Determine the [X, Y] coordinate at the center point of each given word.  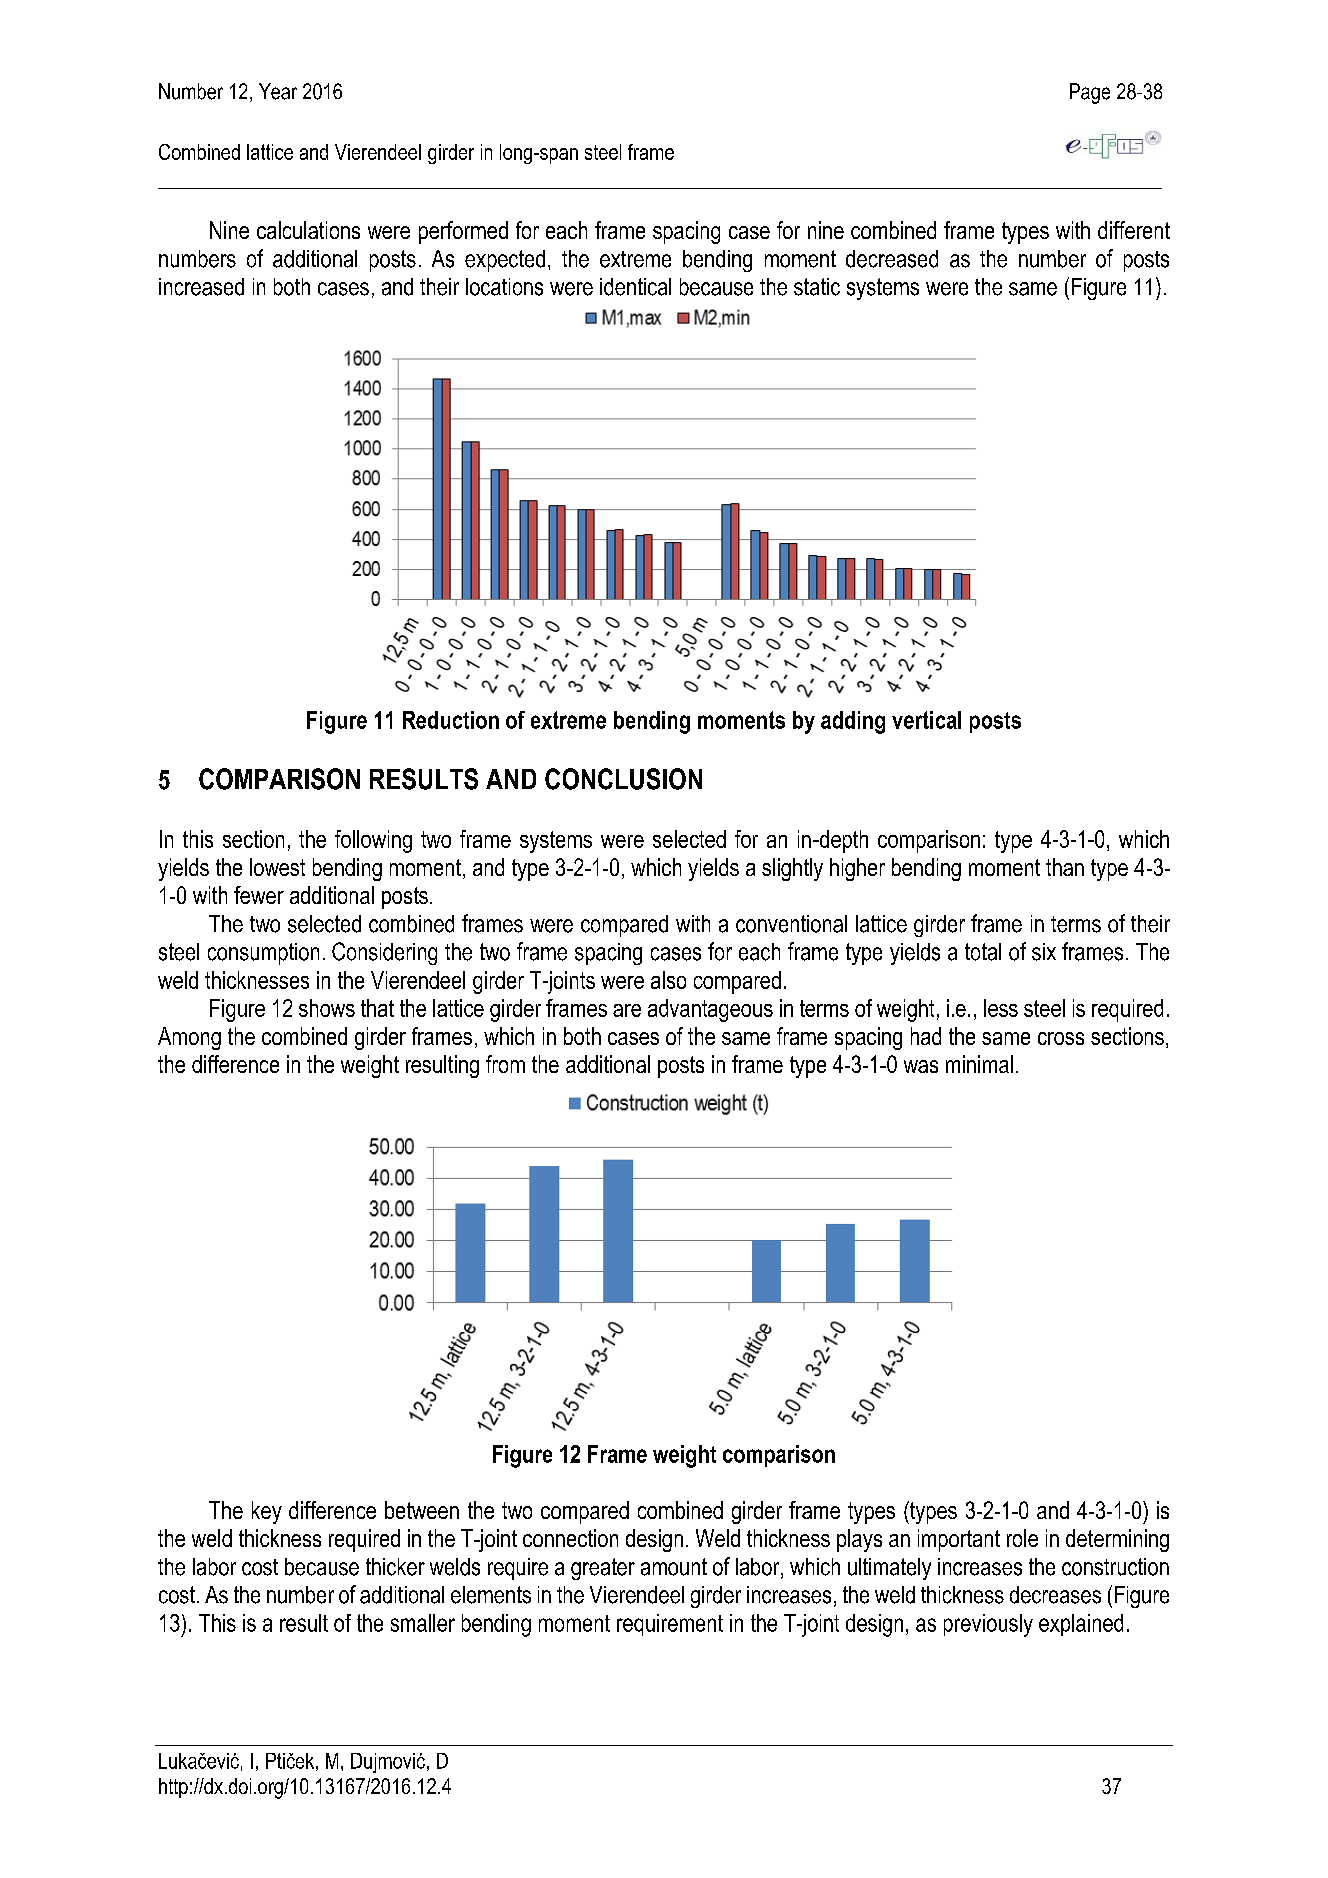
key [267, 1512]
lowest [277, 867]
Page [1090, 93]
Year [278, 91]
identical [635, 287]
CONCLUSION [623, 779]
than [1065, 867]
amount [674, 1567]
